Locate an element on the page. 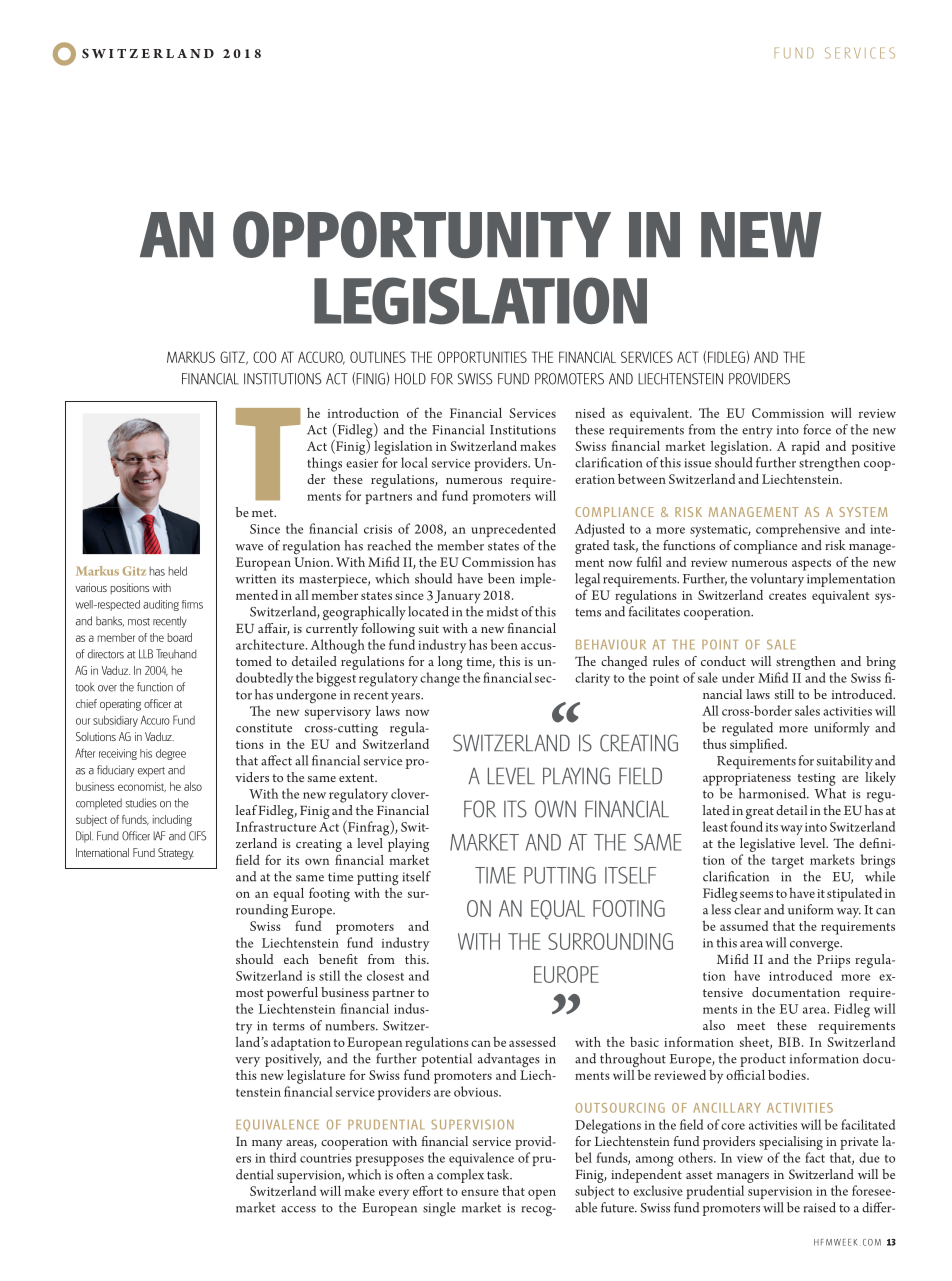  OPPORTUNITY is located at coordinates (422, 234).
